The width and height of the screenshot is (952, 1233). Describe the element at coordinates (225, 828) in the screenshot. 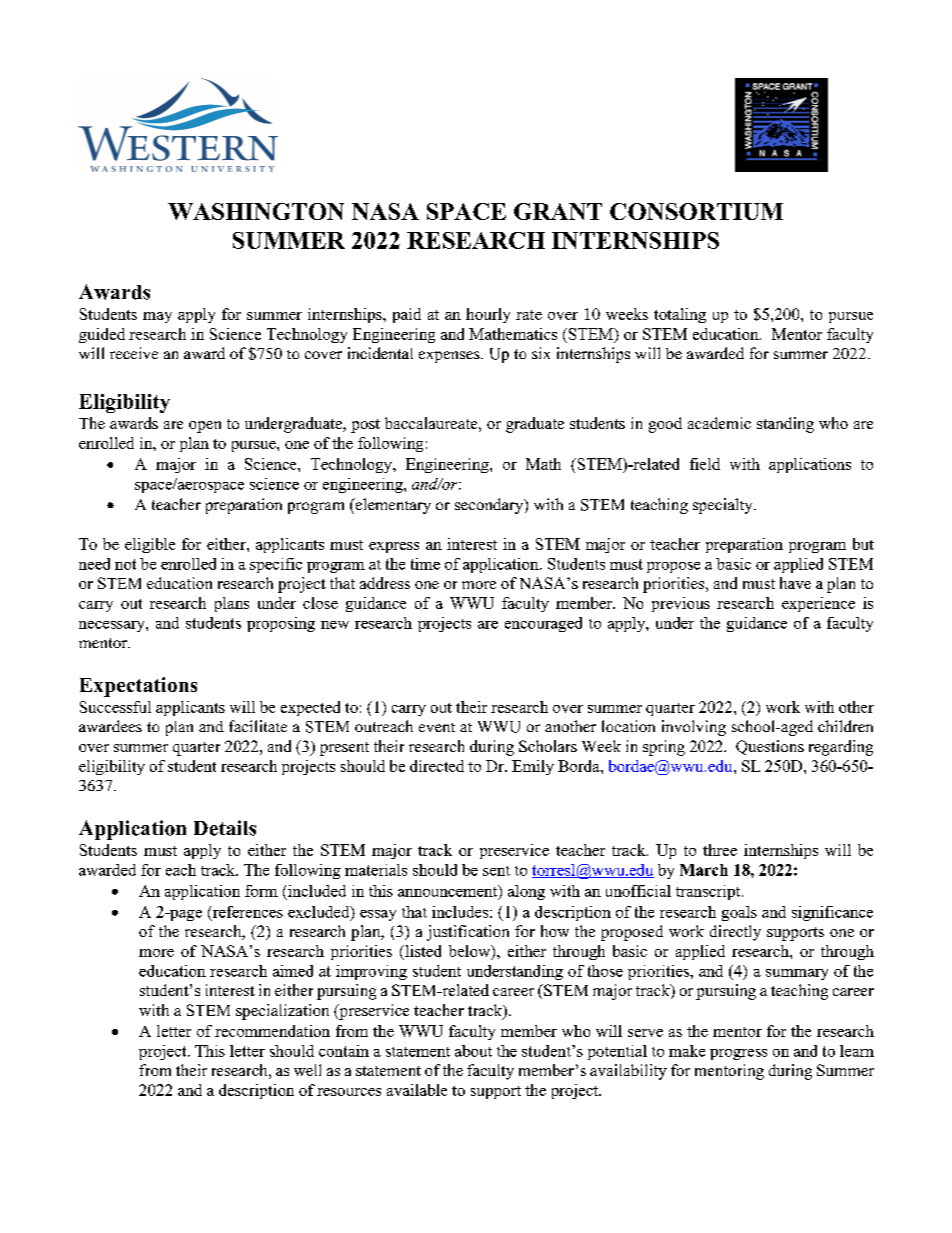

I see `Details` at that location.
